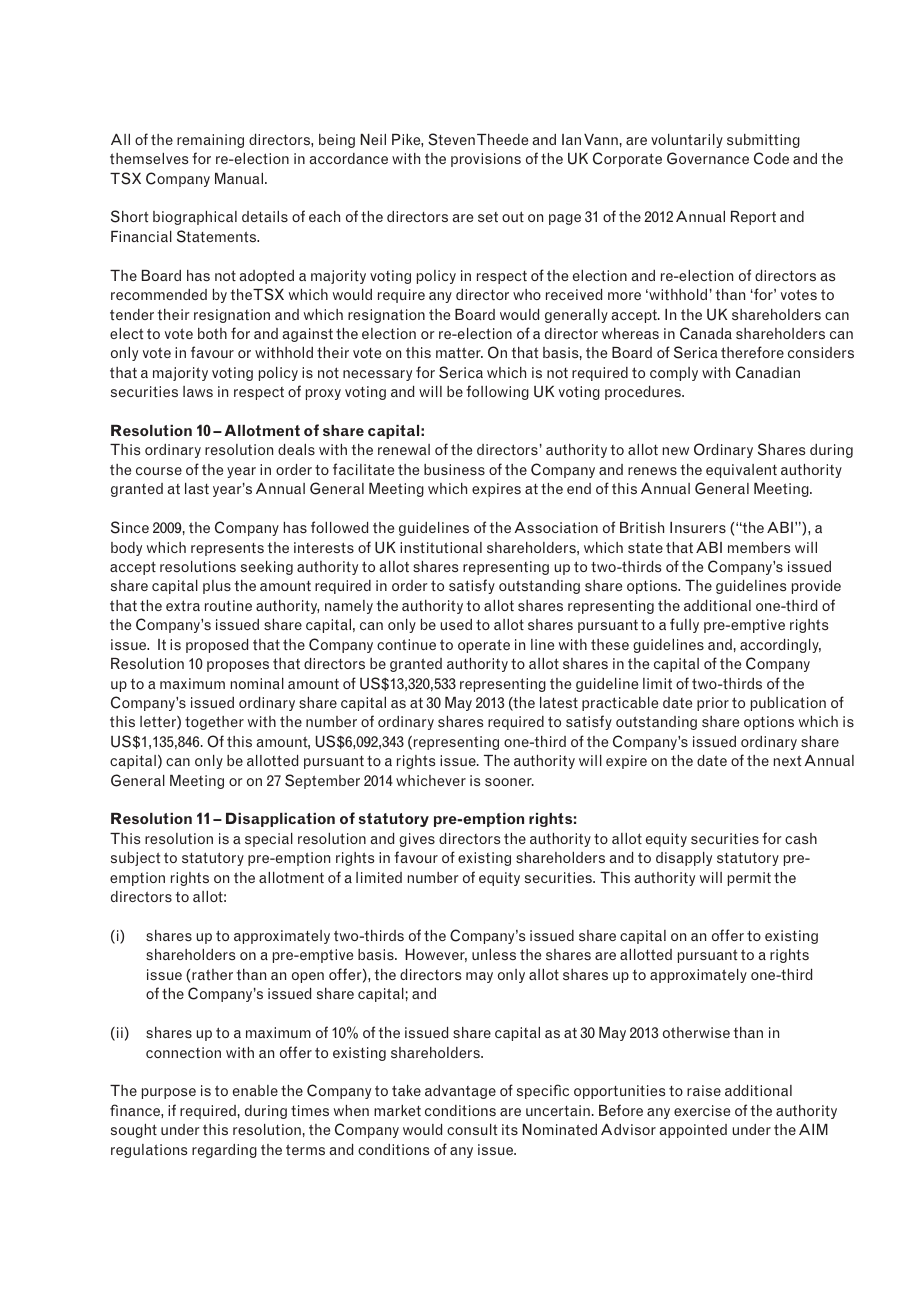 This image has height=1308, width=924. What do you see at coordinates (713, 704) in the image?
I see `prior` at bounding box center [713, 704].
